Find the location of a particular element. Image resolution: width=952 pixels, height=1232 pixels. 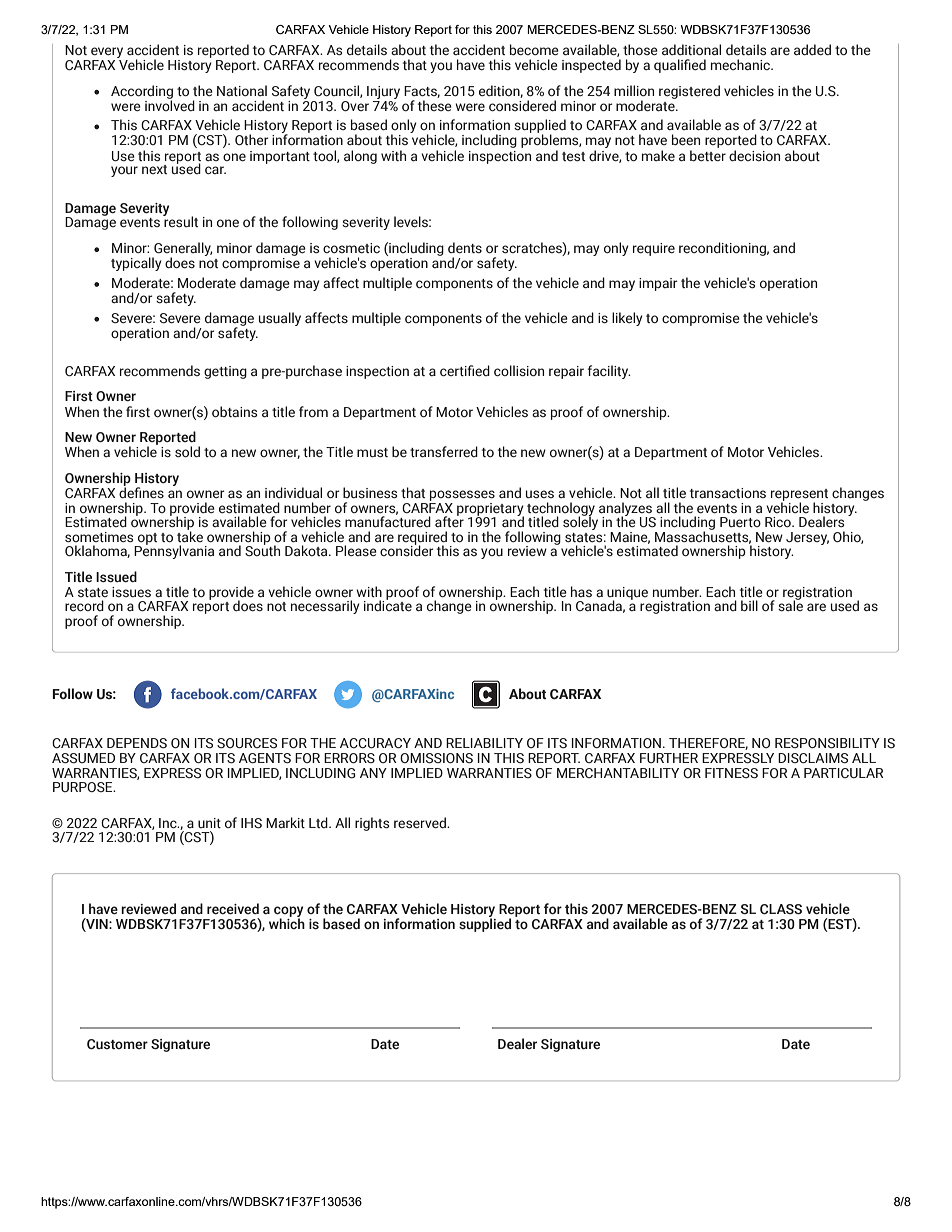

transferred is located at coordinates (444, 451).
